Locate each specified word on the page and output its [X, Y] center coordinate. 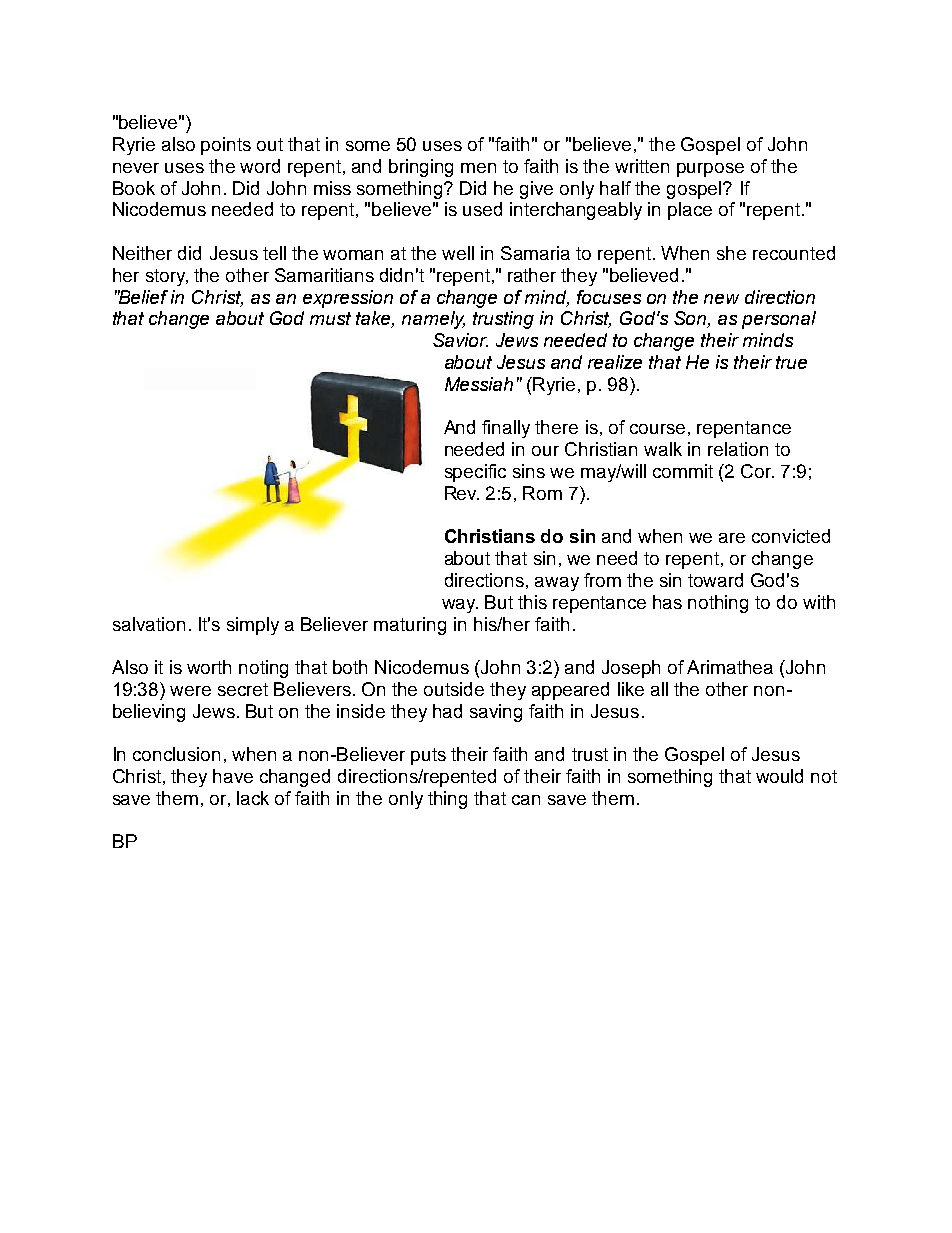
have [233, 776]
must [330, 318]
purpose [710, 170]
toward [715, 580]
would [779, 776]
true [791, 362]
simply [253, 626]
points [226, 146]
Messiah [479, 384]
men [478, 168]
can [526, 800]
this [532, 602]
